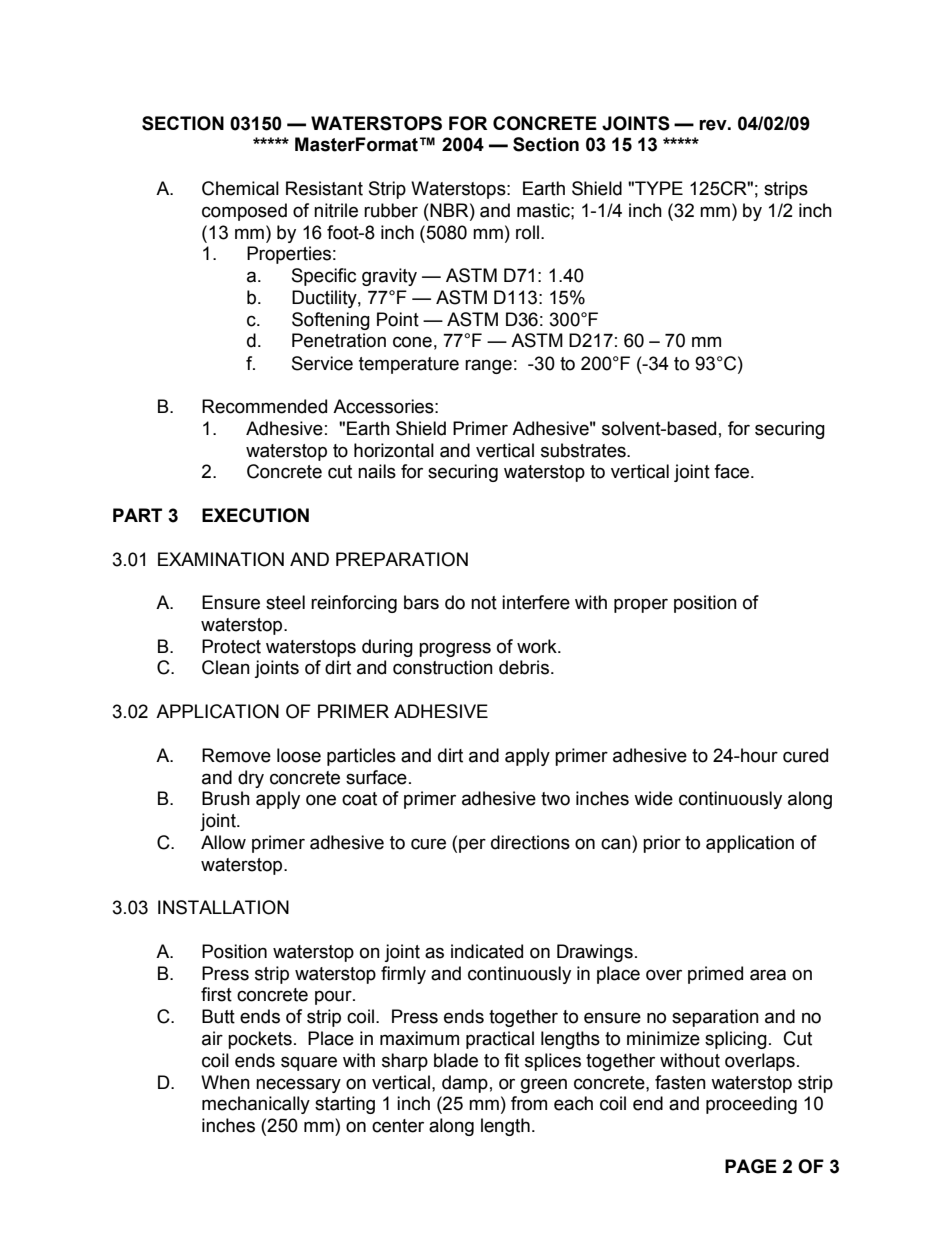  I want to click on pour, so click(334, 997).
